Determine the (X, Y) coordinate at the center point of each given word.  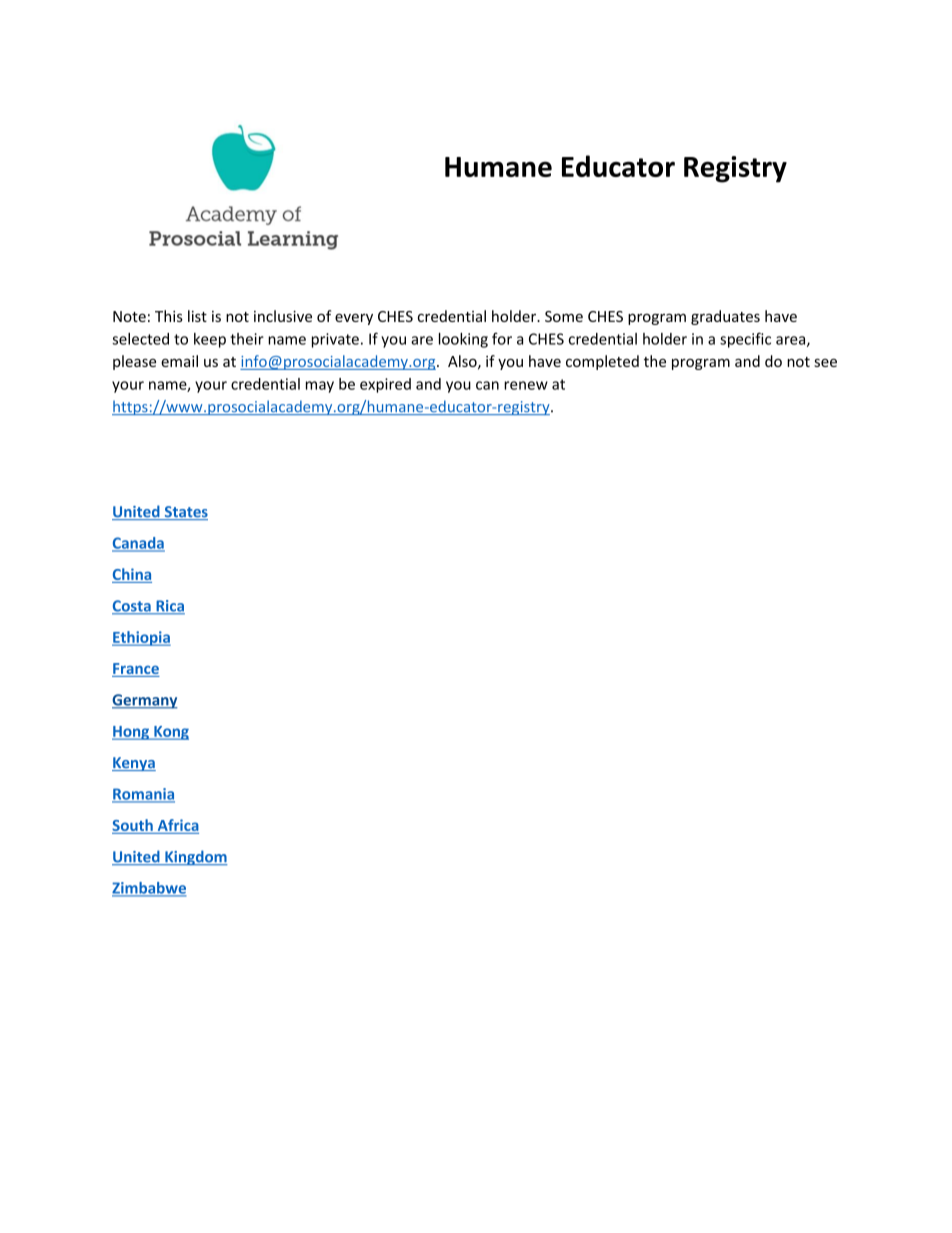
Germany (145, 701)
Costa (132, 607)
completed (602, 362)
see (825, 363)
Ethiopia (141, 638)
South (133, 826)
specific (745, 340)
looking (463, 340)
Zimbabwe (149, 889)
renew (526, 385)
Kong (170, 733)
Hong (131, 733)
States (185, 513)
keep (210, 340)
